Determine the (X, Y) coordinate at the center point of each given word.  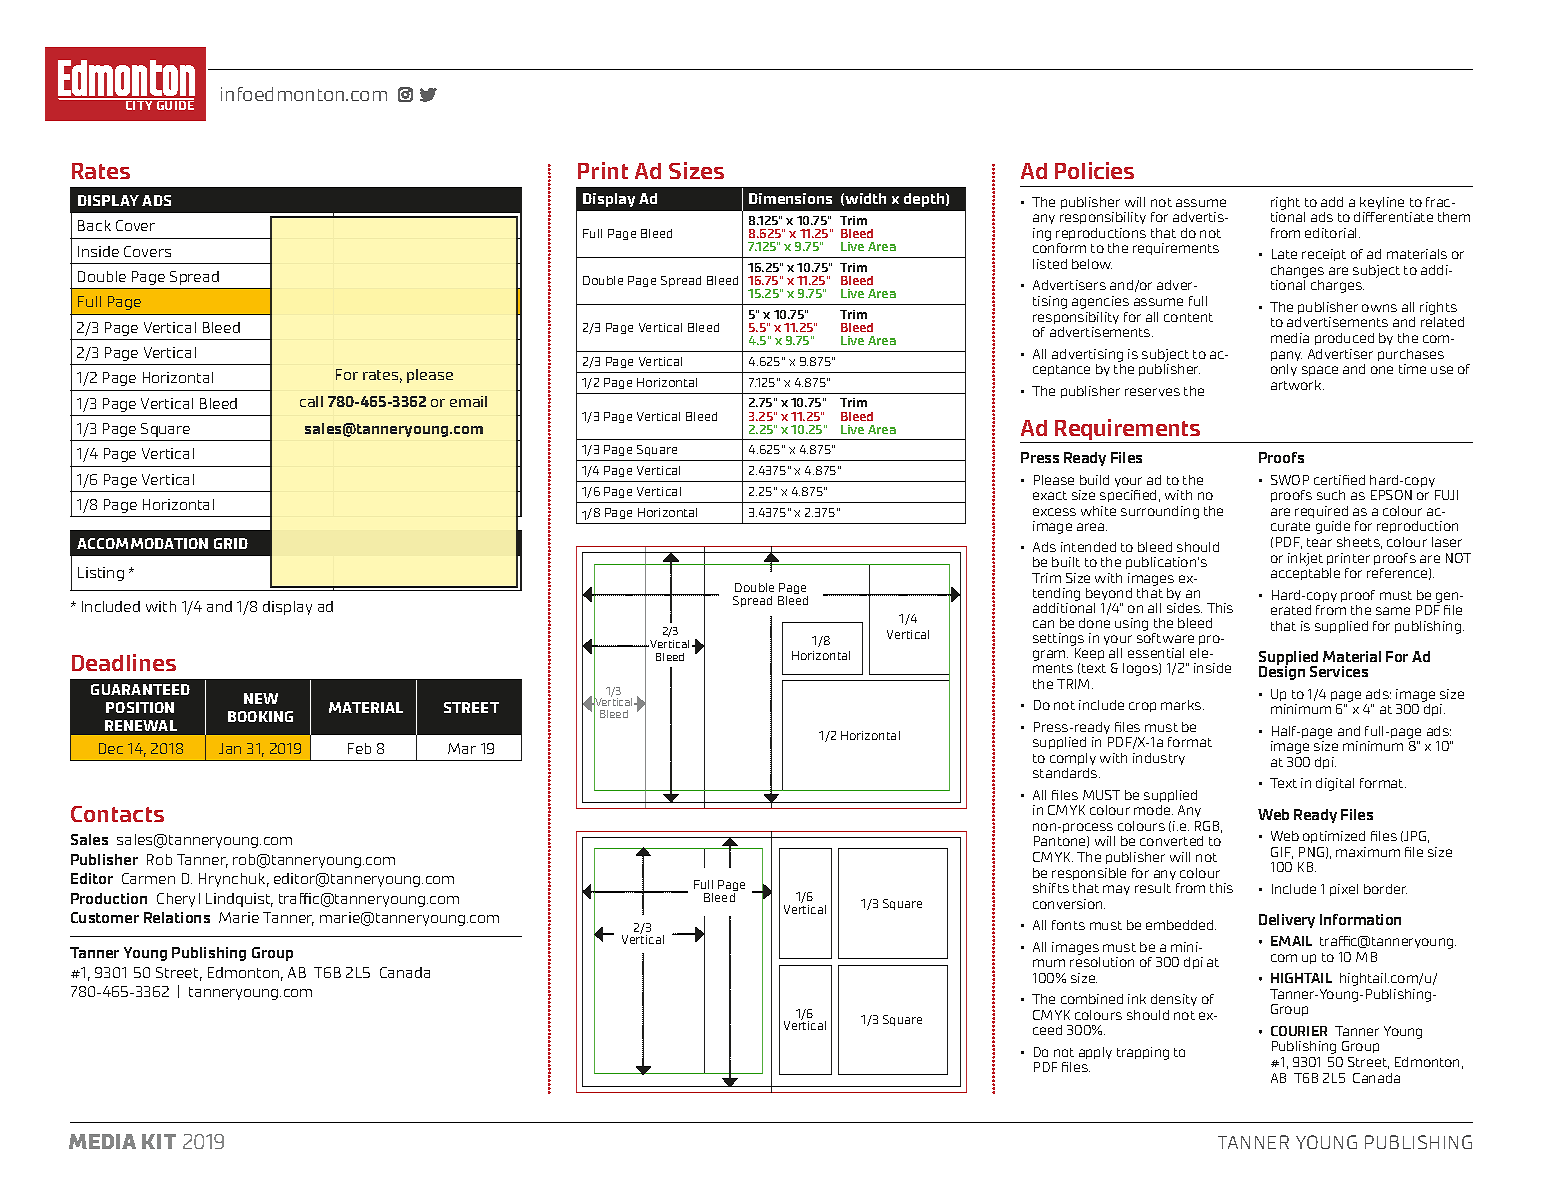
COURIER (1299, 1031)
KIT (159, 1141)
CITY (139, 104)
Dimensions (790, 198)
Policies (1094, 170)
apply (1095, 1053)
